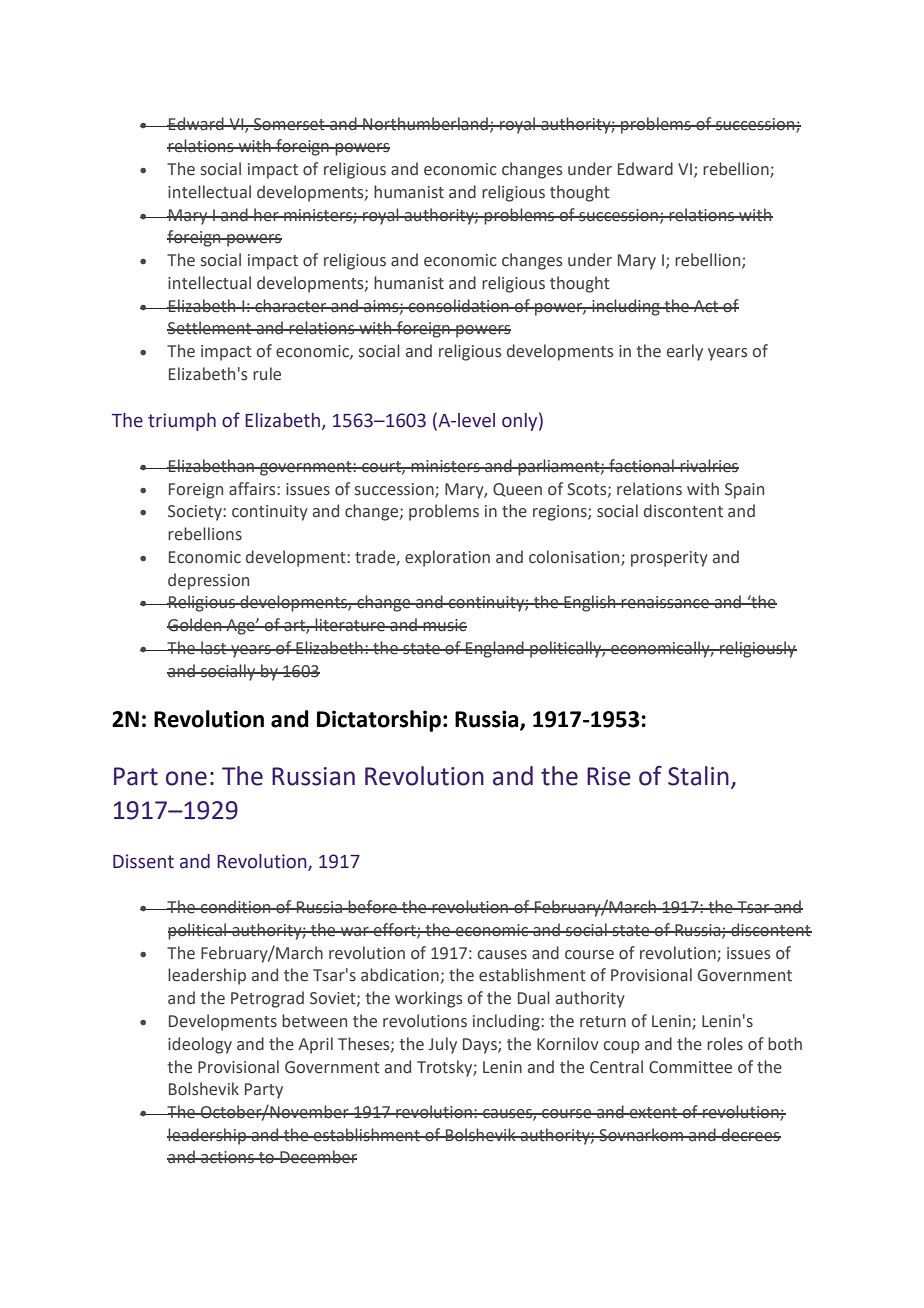 Image resolution: width=924 pixels, height=1308 pixels. I want to click on triumph, so click(182, 422).
